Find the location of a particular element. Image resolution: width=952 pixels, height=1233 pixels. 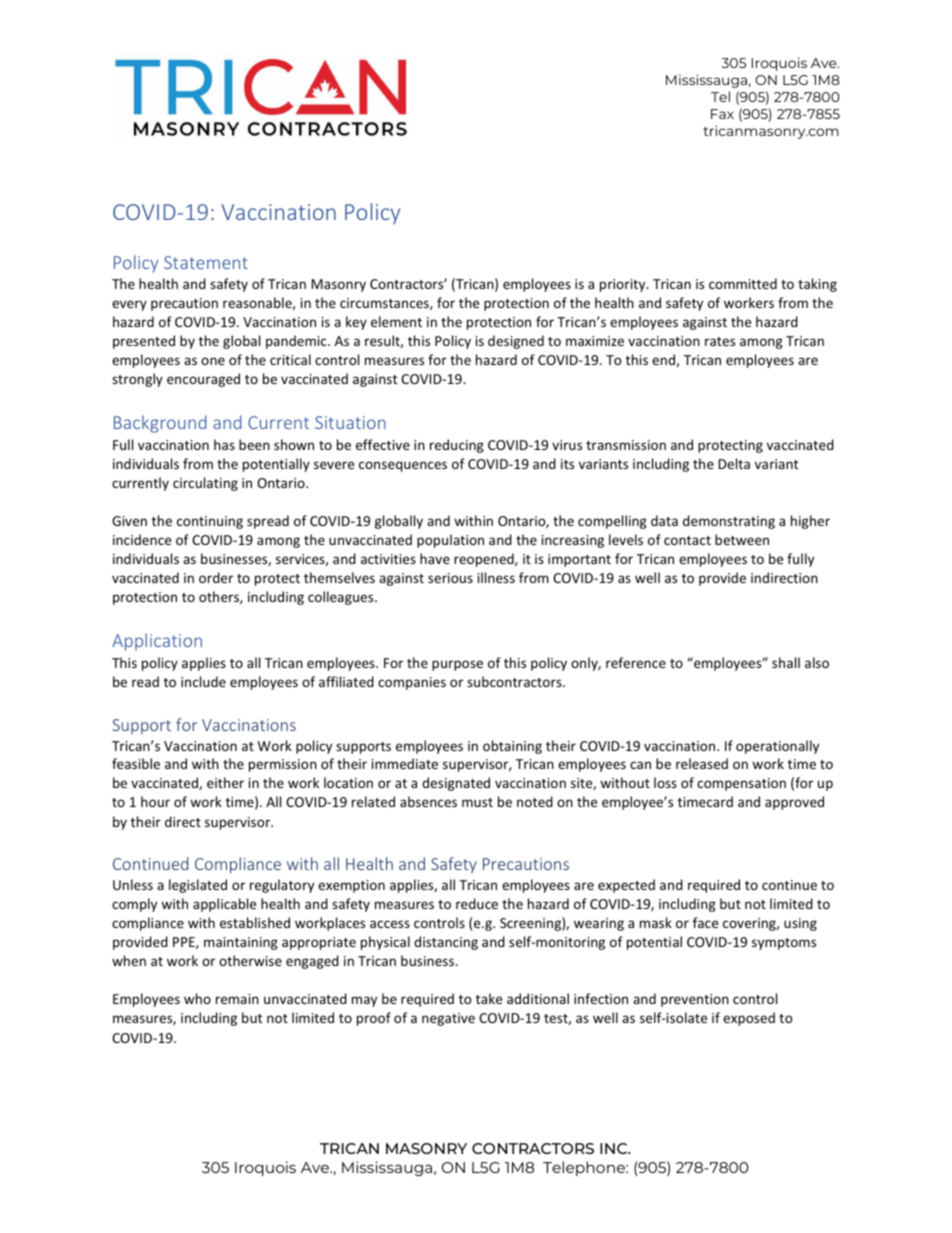

who is located at coordinates (197, 998).
